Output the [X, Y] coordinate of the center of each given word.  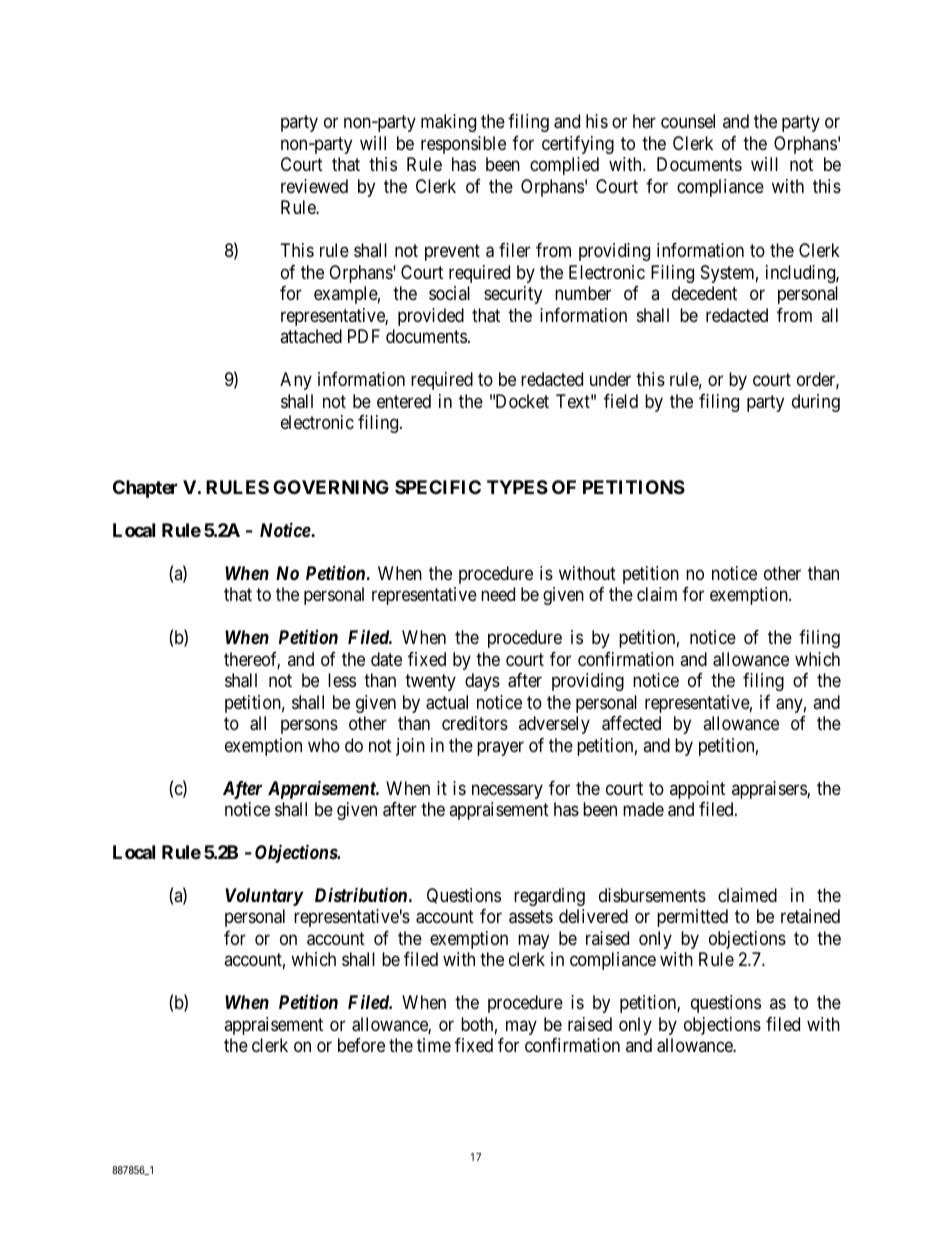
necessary [507, 791]
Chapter [145, 489]
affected [631, 723]
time [434, 1045]
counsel [688, 121]
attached [311, 336]
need [498, 594]
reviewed [314, 186]
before [361, 1045]
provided [431, 317]
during [816, 403]
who [324, 745]
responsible [463, 145]
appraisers [770, 790]
